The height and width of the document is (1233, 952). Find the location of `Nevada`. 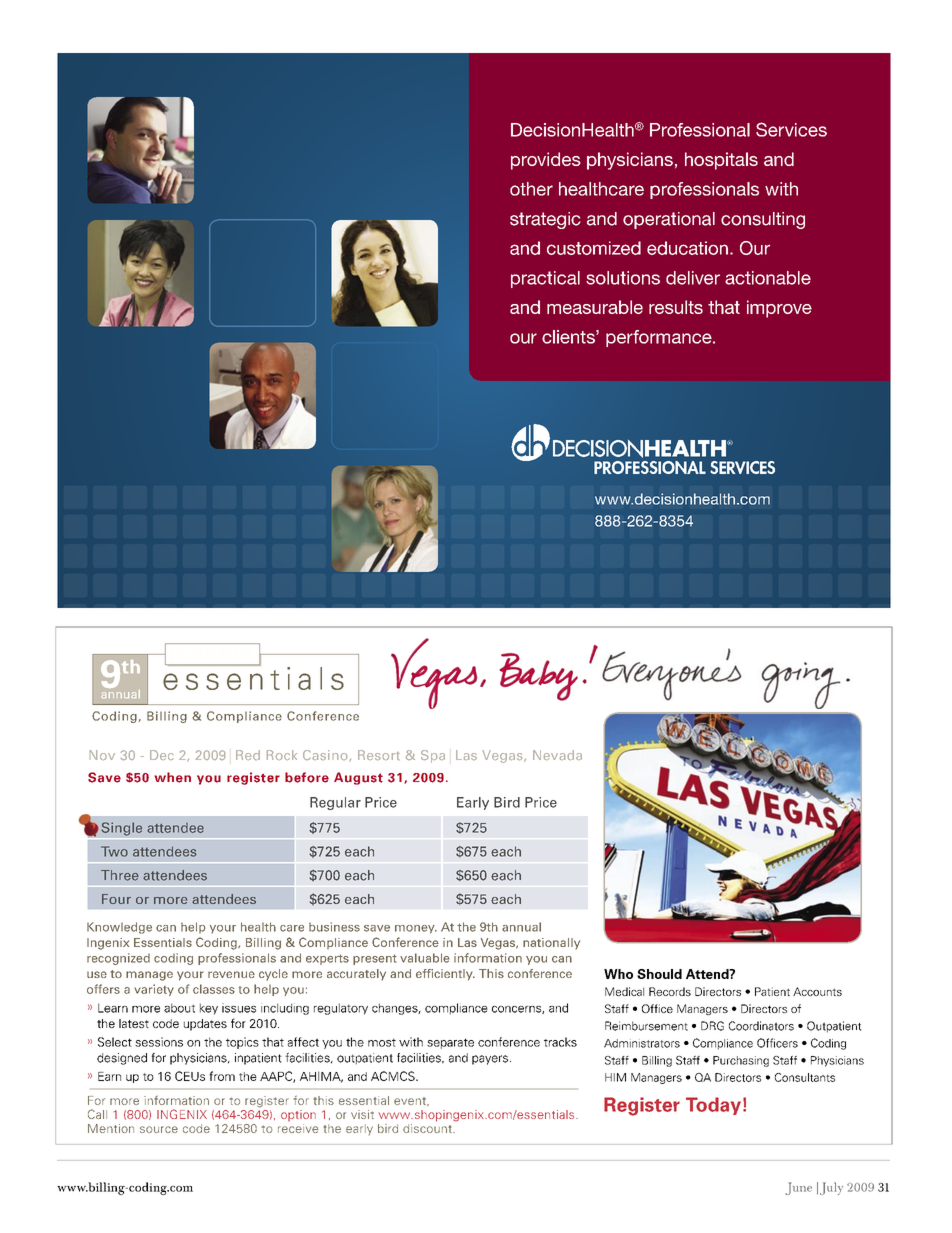

Nevada is located at coordinates (557, 755).
